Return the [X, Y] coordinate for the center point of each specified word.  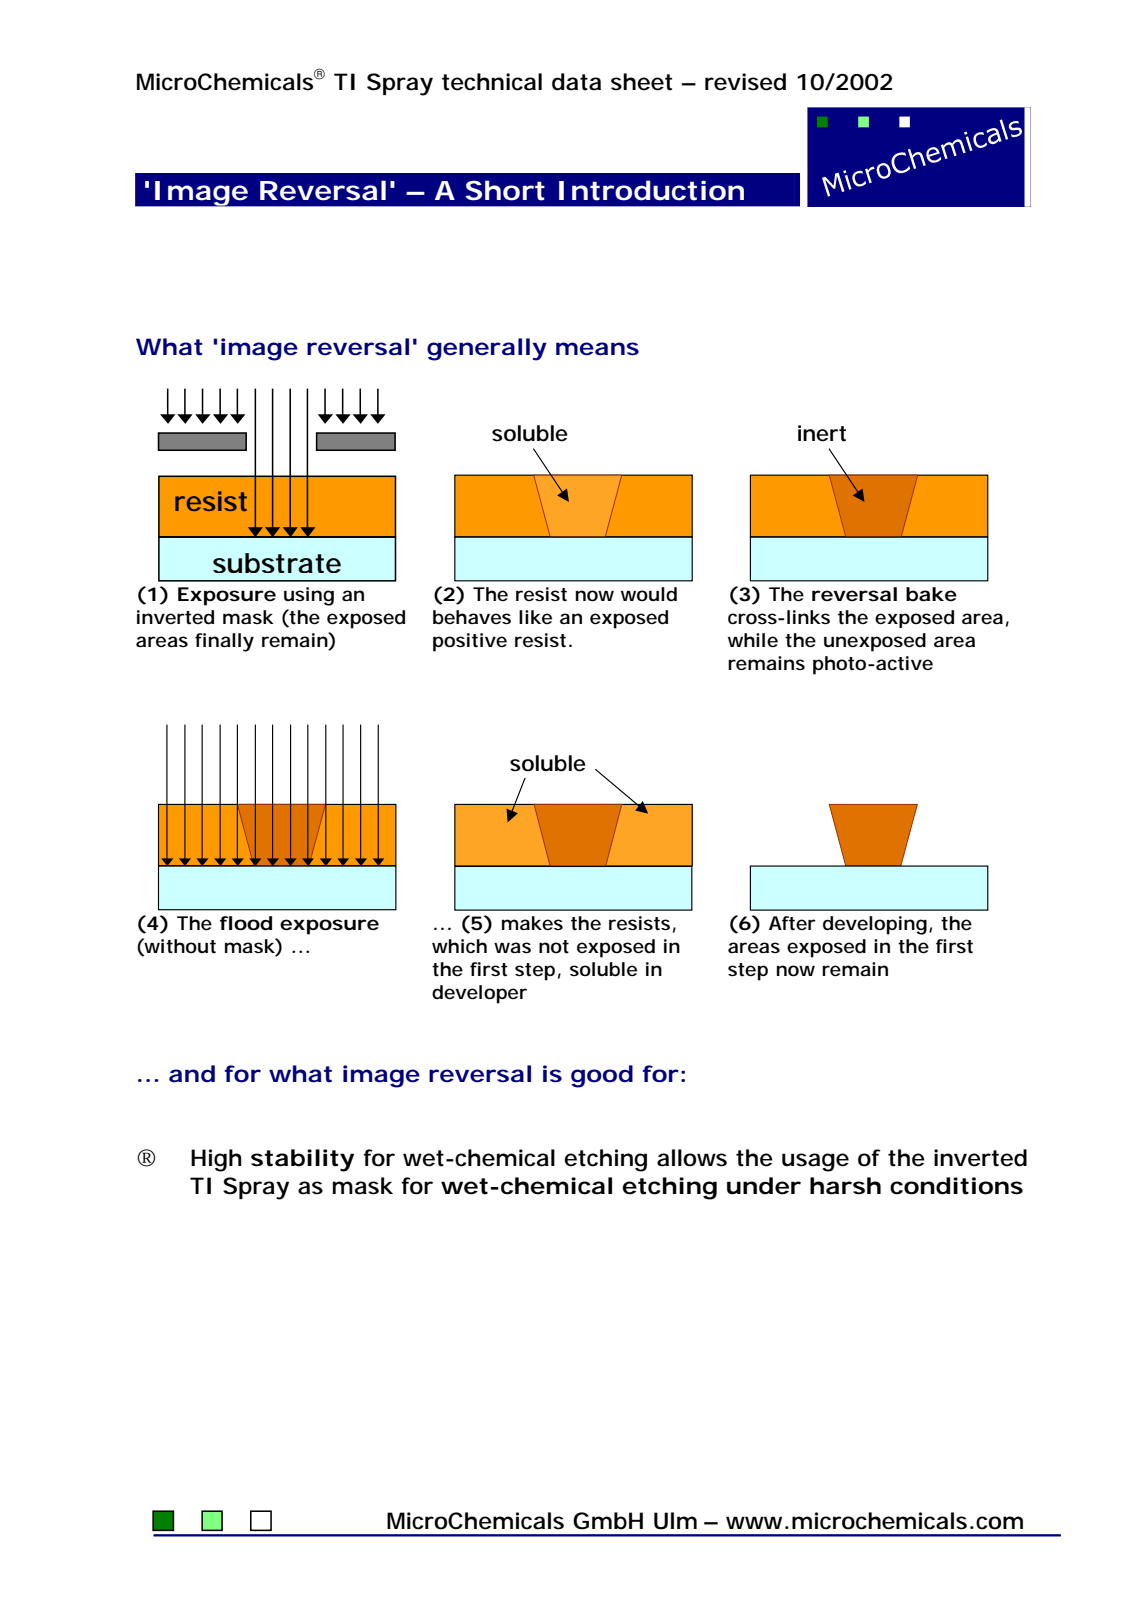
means [597, 349]
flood [246, 923]
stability [302, 1160]
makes [532, 923]
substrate [277, 563]
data [576, 82]
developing [875, 925]
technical [492, 82]
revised [745, 82]
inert [822, 433]
